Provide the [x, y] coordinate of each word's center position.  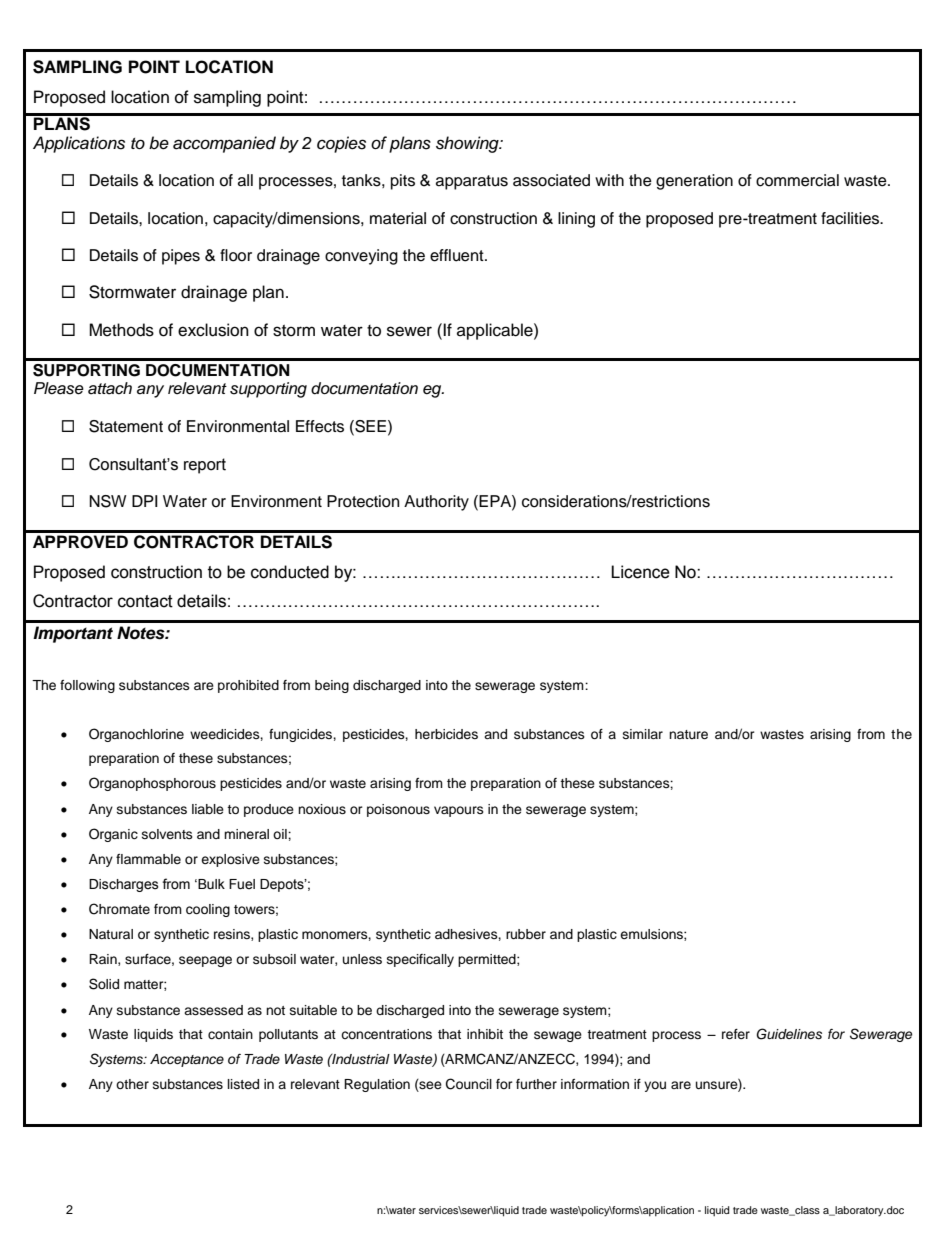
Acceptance [187, 1060]
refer [736, 1034]
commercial [797, 180]
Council [469, 1084]
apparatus [472, 182]
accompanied [224, 144]
